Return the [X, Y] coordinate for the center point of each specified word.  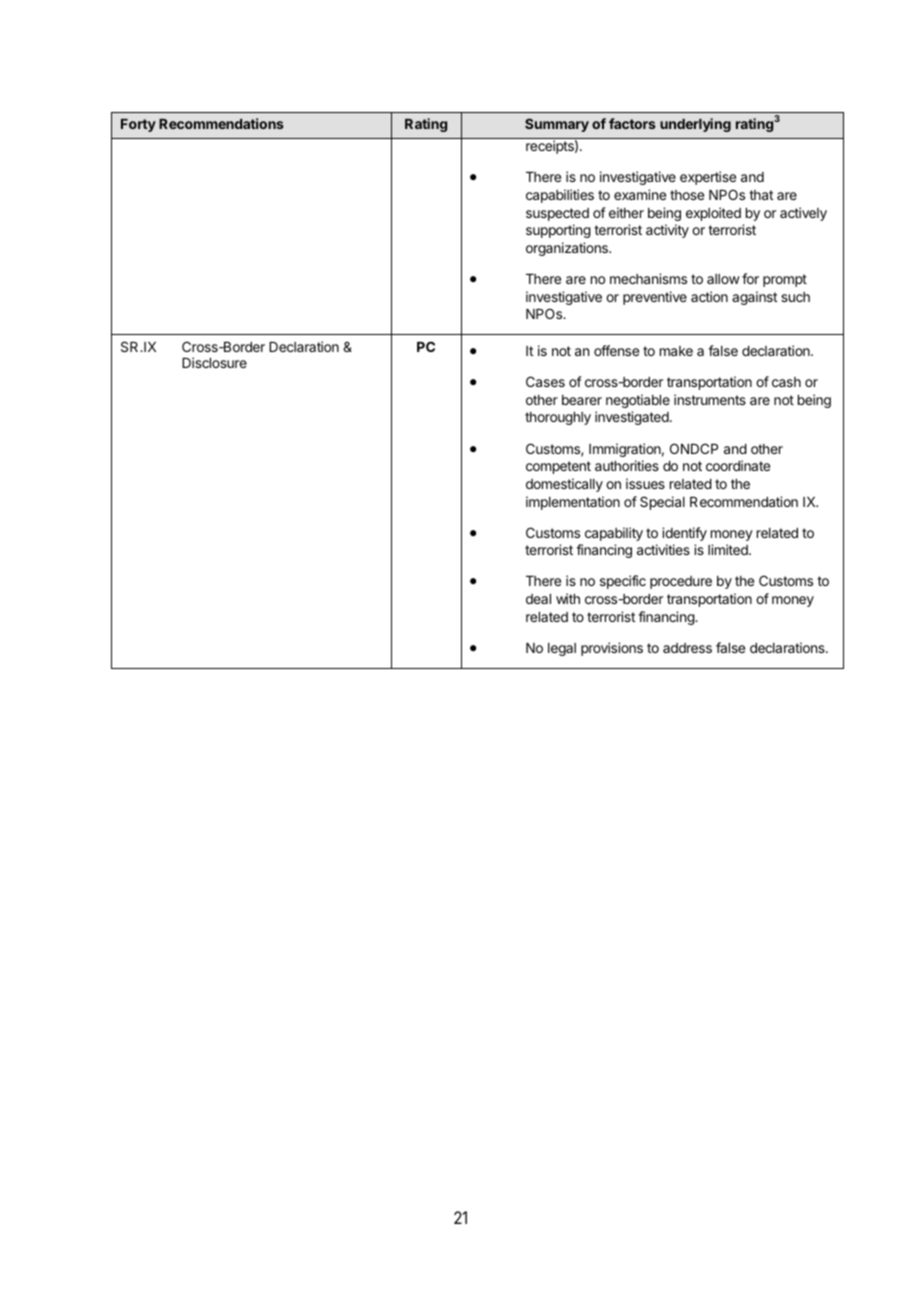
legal [562, 649]
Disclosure [214, 362]
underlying [695, 125]
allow [723, 279]
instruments [710, 399]
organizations [568, 249]
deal [538, 599]
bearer [582, 400]
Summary [557, 125]
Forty [138, 125]
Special [662, 503]
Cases [545, 381]
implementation [573, 503]
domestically [564, 485]
